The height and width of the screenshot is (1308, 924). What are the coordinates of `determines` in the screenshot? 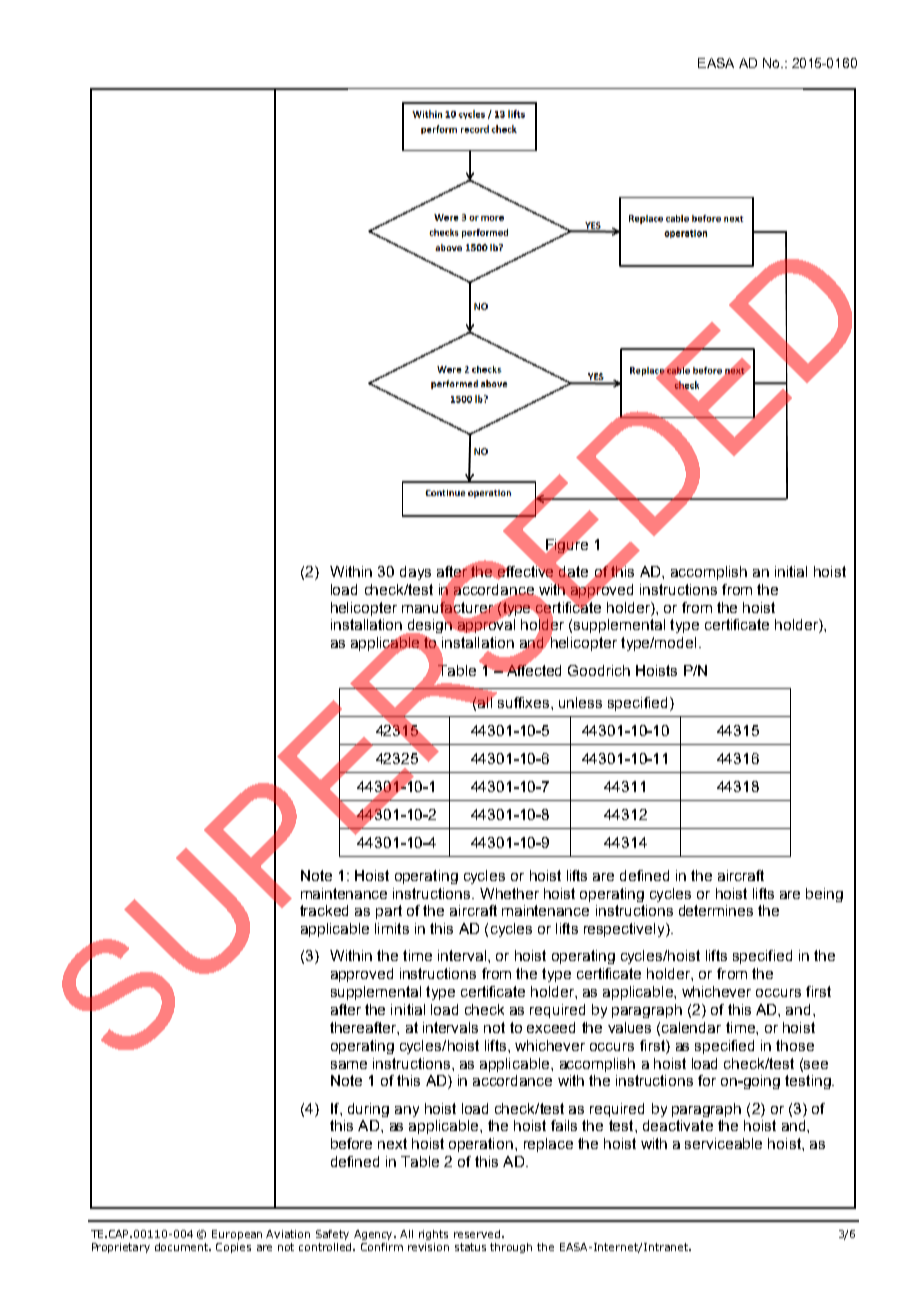 It's located at (716, 910).
